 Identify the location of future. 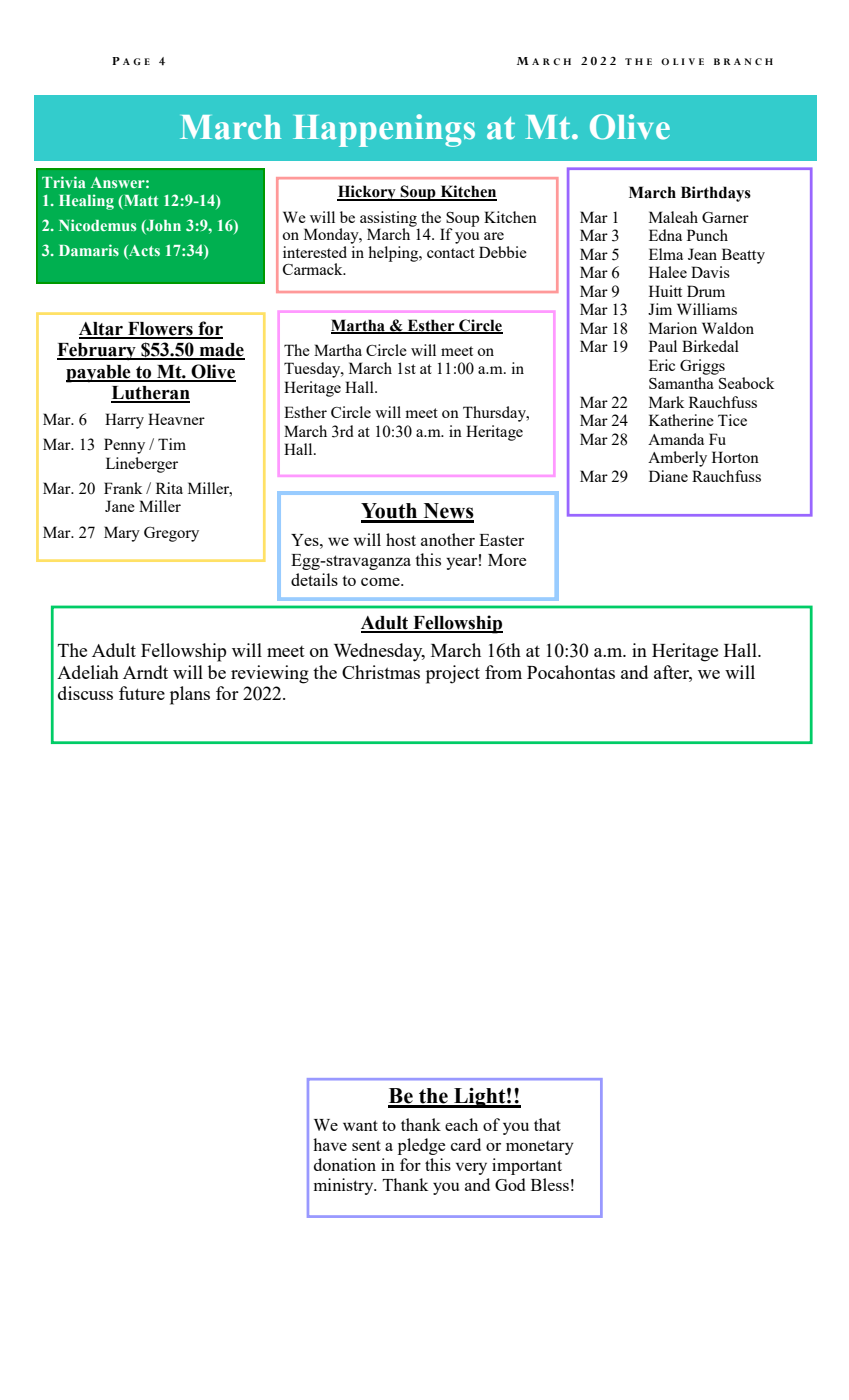
(142, 693).
